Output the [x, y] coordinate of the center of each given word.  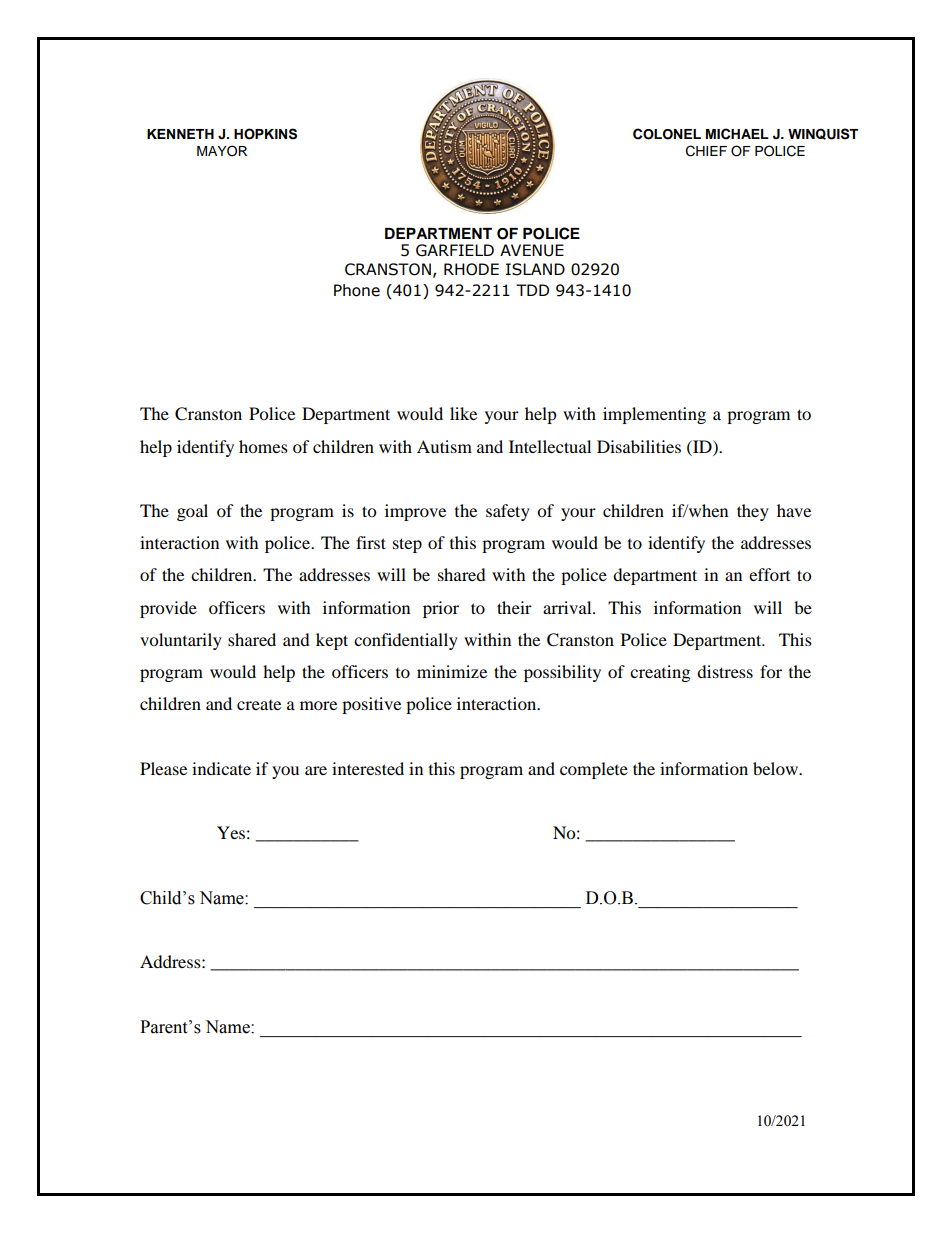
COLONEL [667, 134]
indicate [221, 768]
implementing [654, 415]
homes [263, 446]
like [463, 413]
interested [368, 768]
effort [769, 574]
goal [192, 512]
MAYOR [222, 151]
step [407, 545]
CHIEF [706, 151]
